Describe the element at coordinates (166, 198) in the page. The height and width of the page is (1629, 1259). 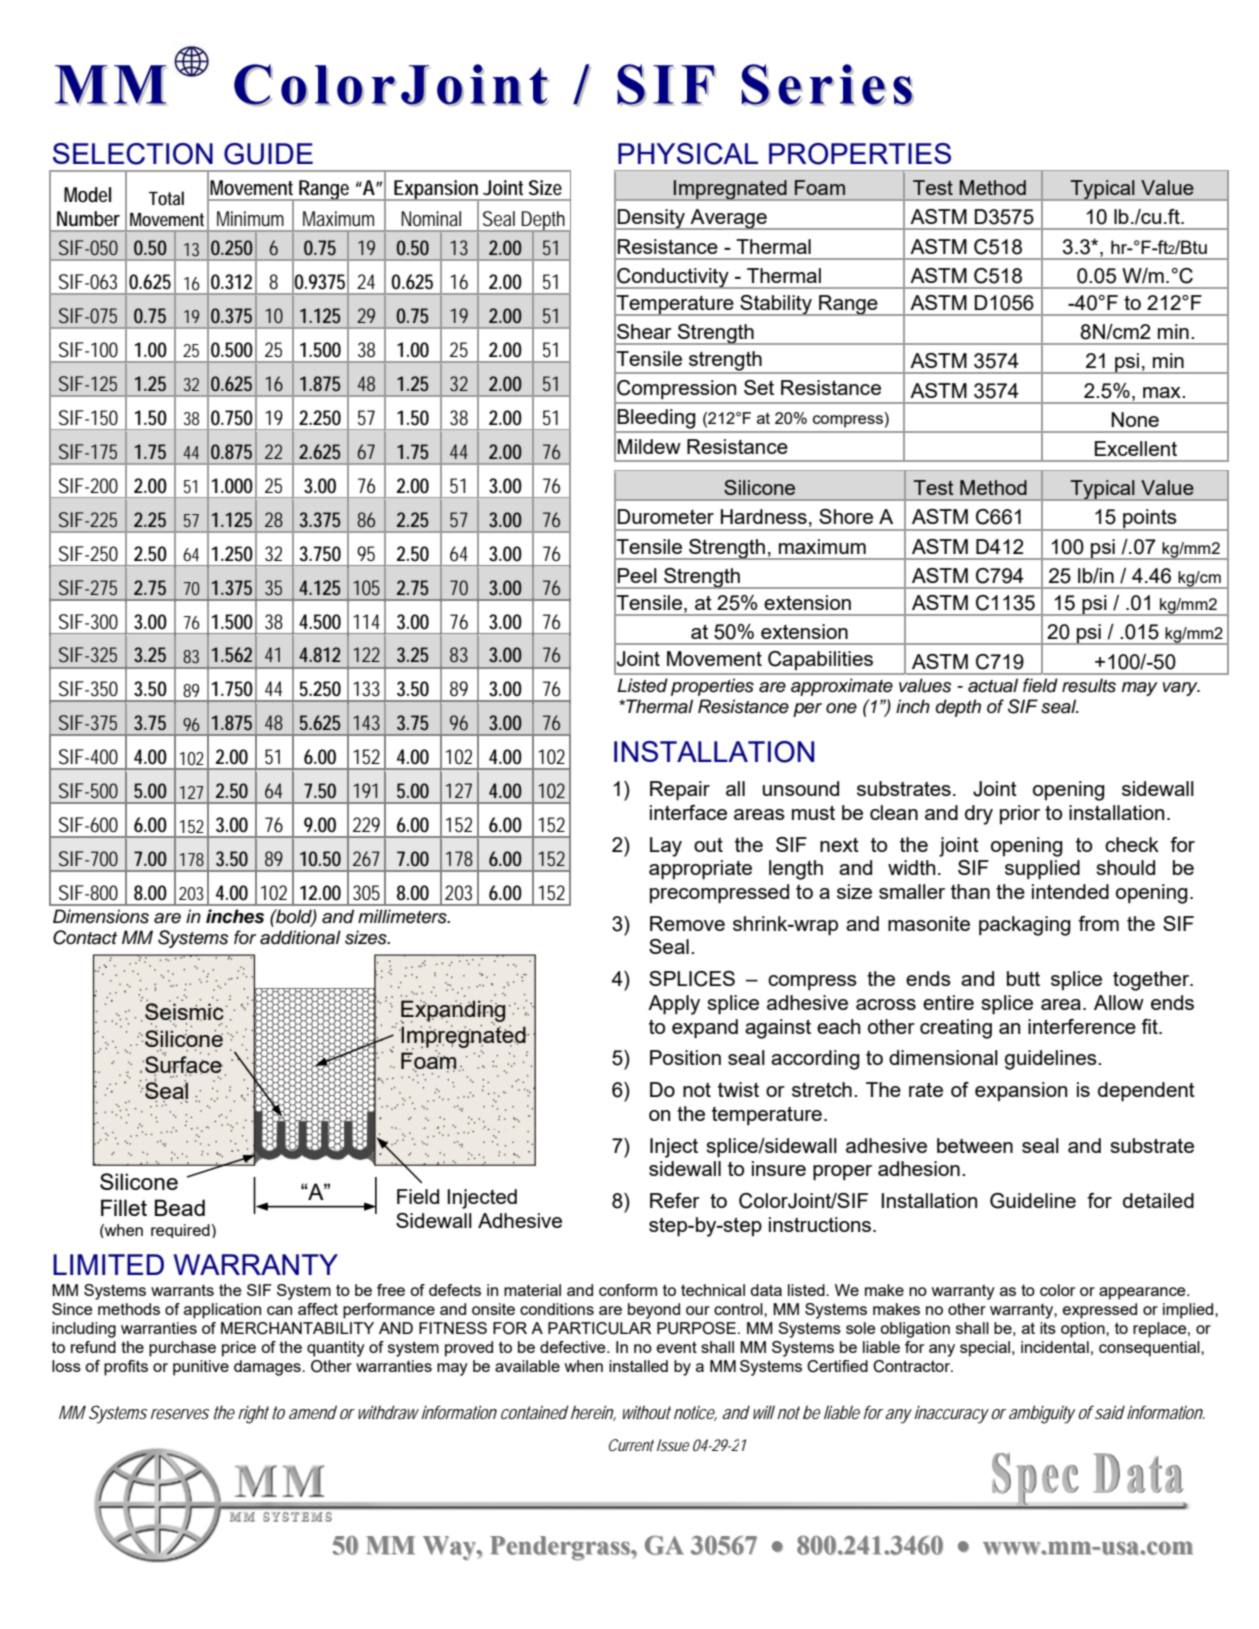
I see `Total` at that location.
